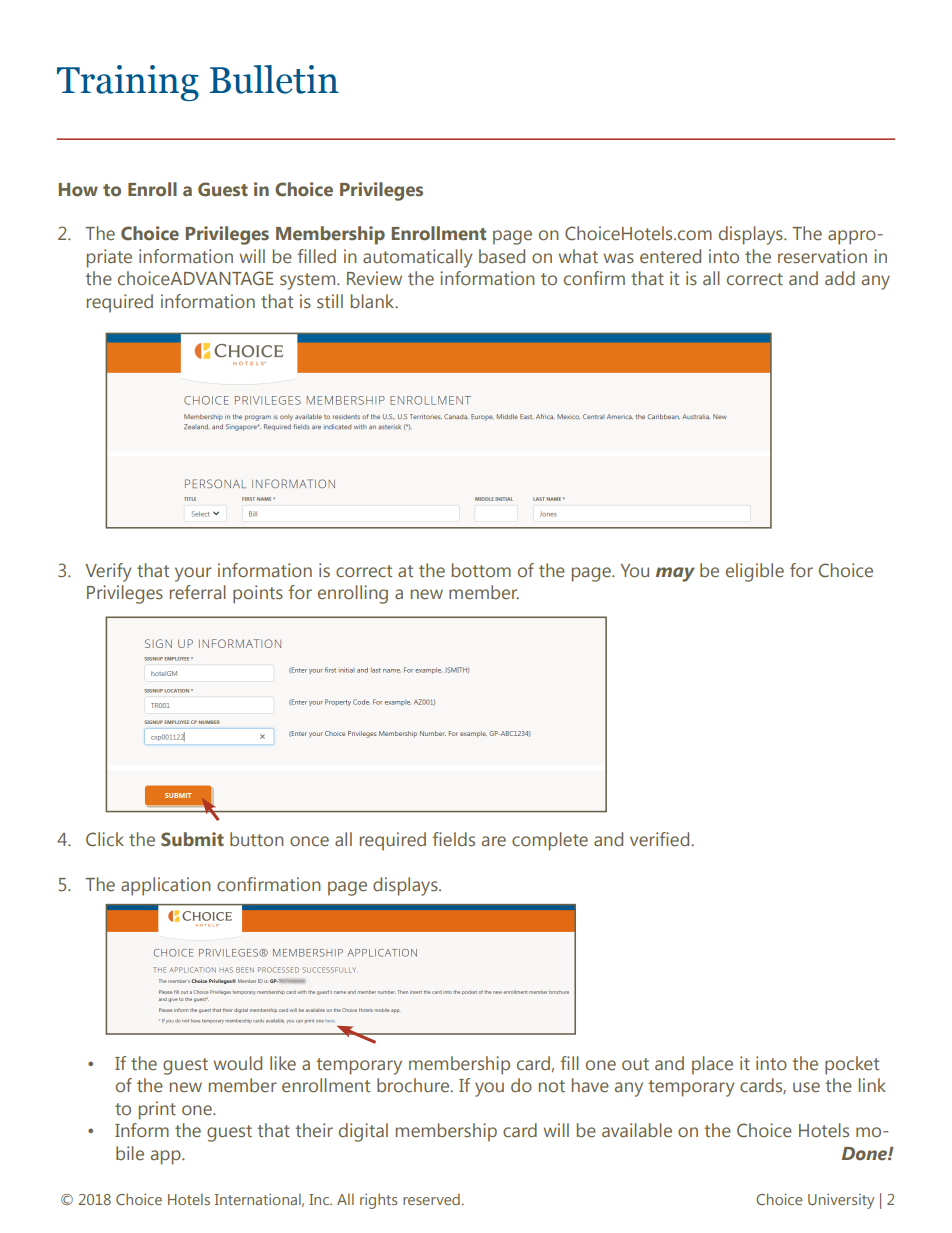  What do you see at coordinates (431, 1199) in the screenshot?
I see `reserved` at bounding box center [431, 1199].
